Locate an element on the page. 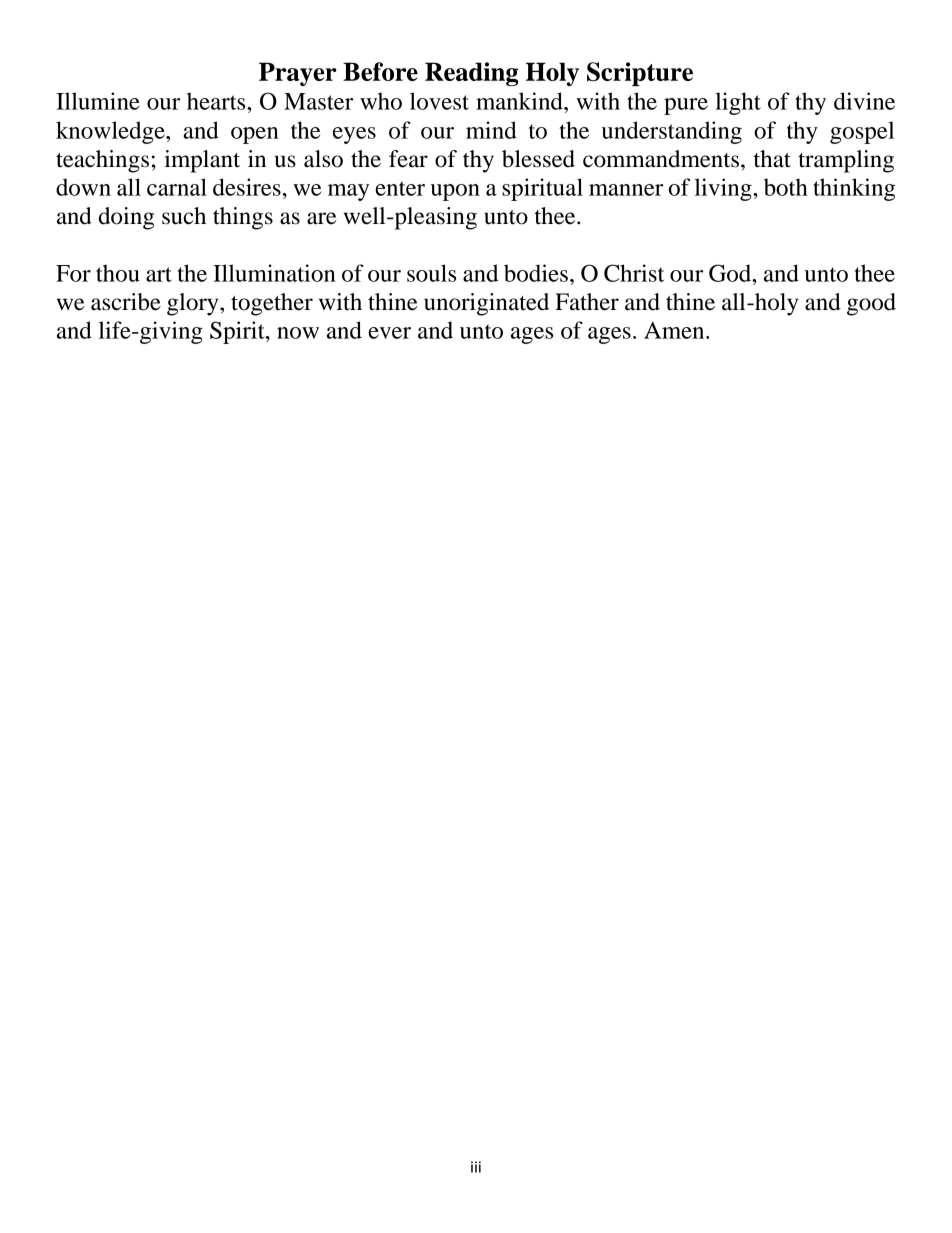 Image resolution: width=952 pixels, height=1233 pixels. light is located at coordinates (738, 103).
